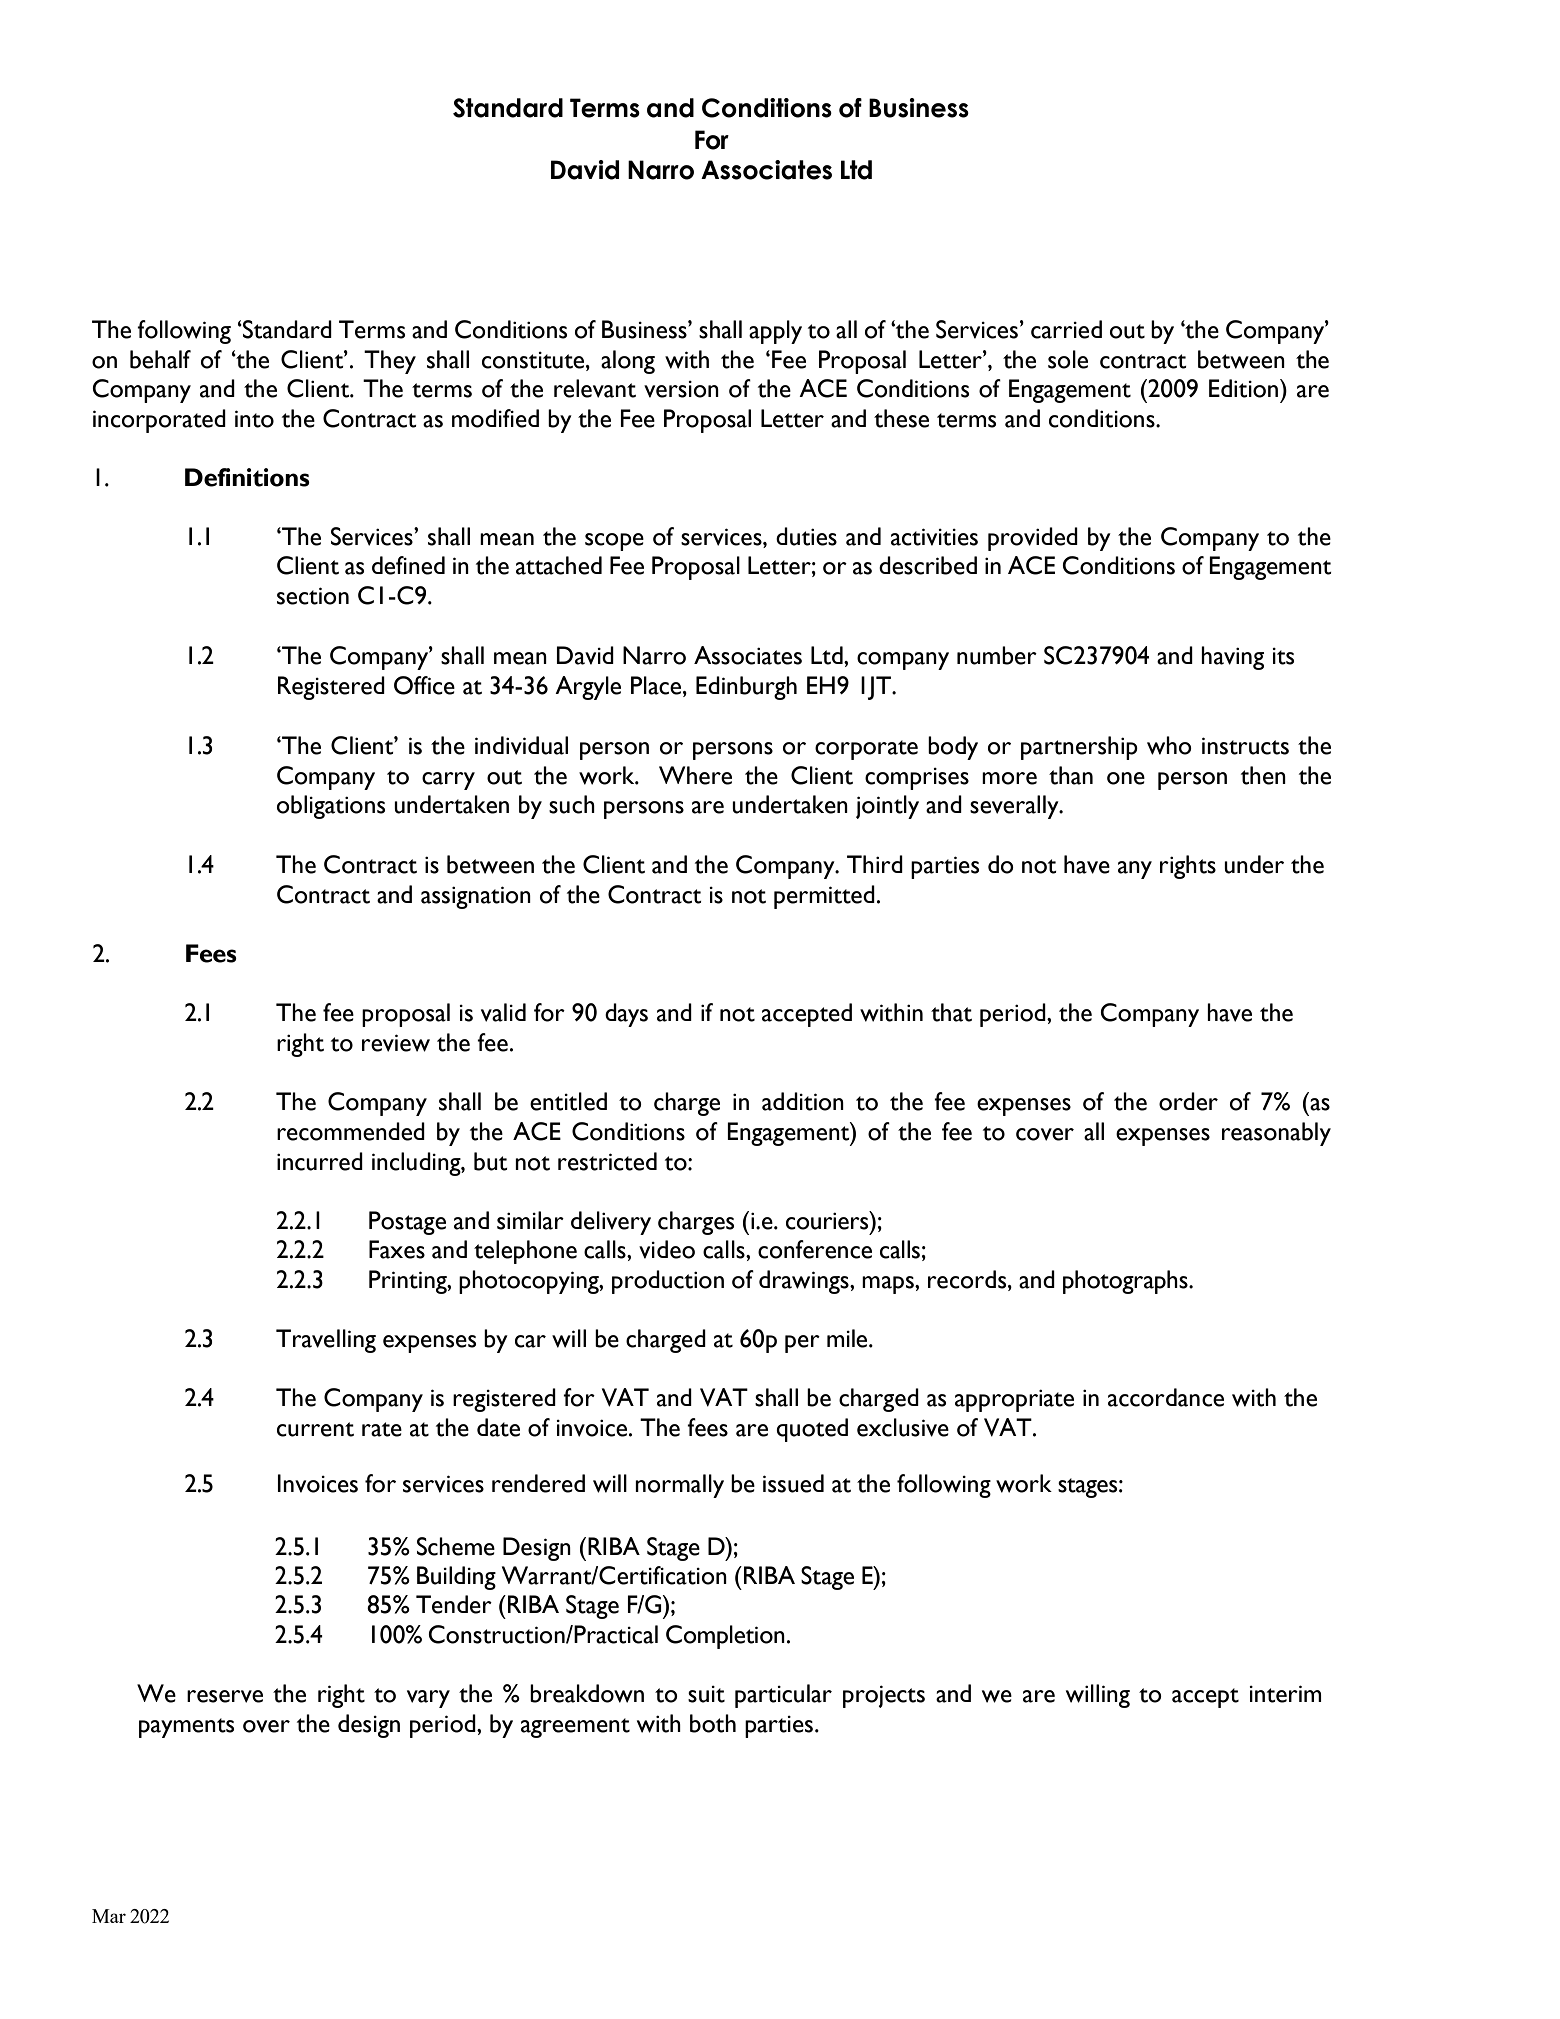 The width and height of the screenshot is (1560, 2019). Describe the element at coordinates (725, 1637) in the screenshot. I see `Completion` at that location.
